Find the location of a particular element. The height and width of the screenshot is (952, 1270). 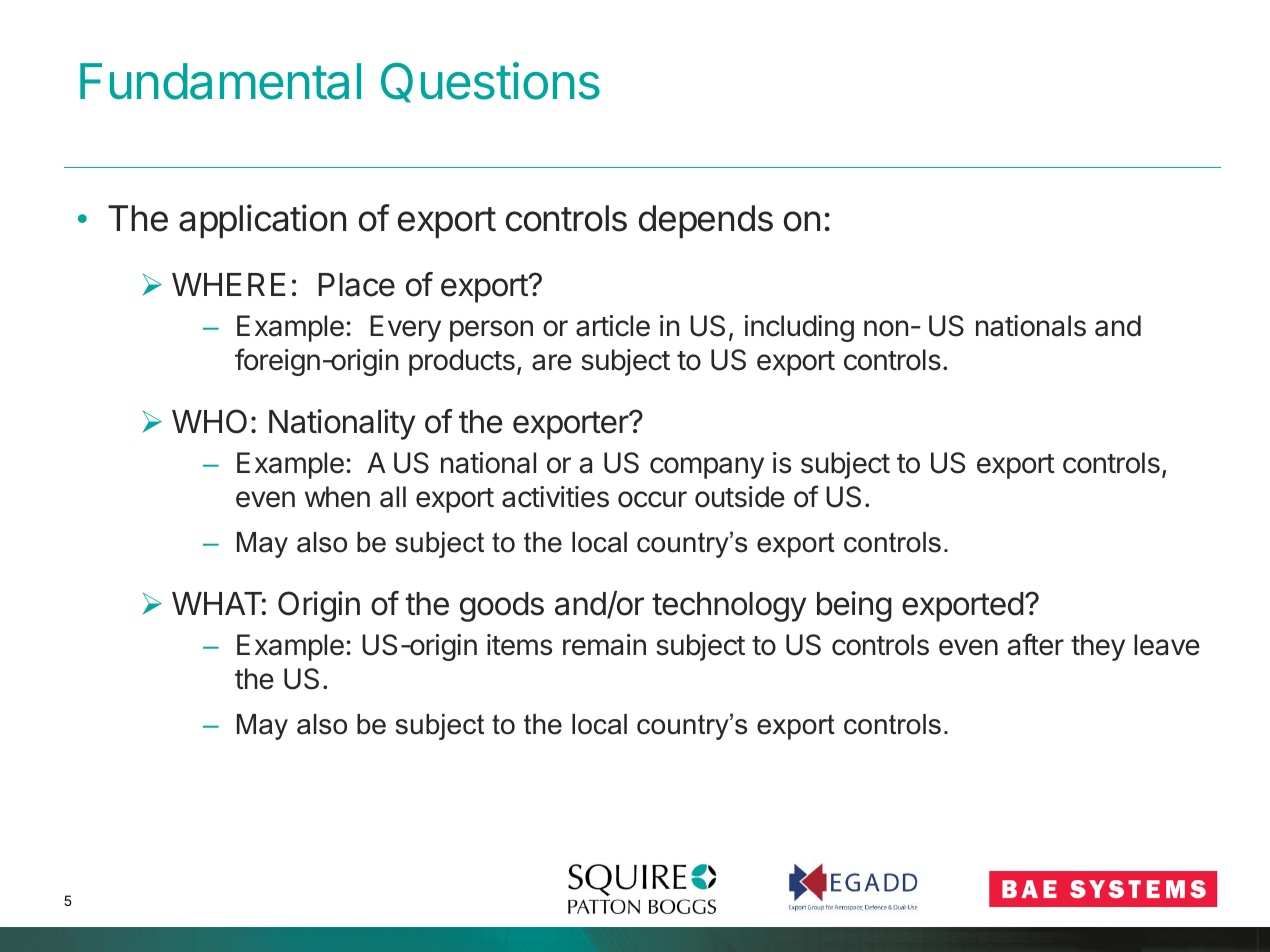

Fundamental is located at coordinates (220, 81).
